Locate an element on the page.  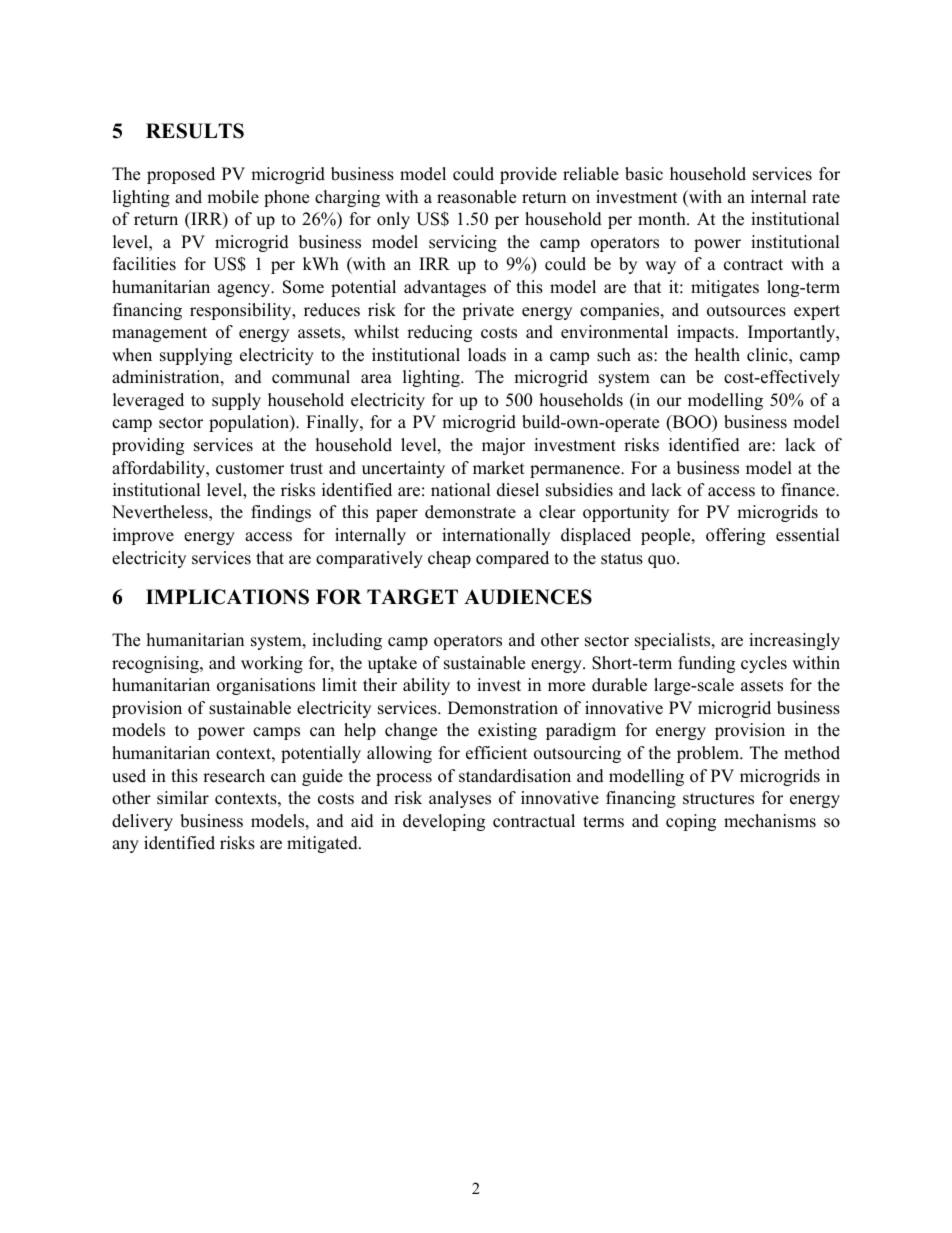
RESULTS is located at coordinates (195, 131).
